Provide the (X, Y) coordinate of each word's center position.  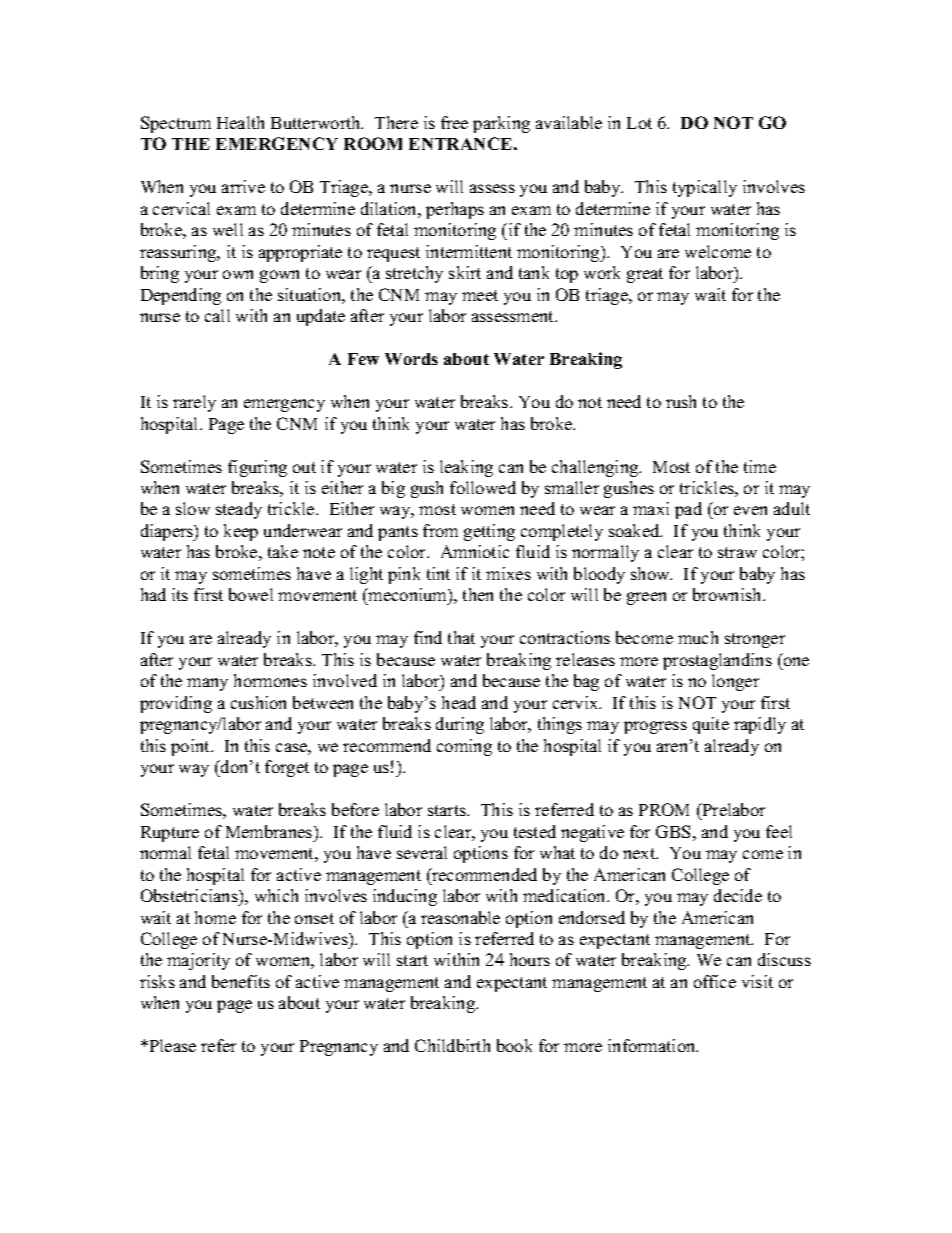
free (454, 122)
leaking (466, 468)
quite (711, 725)
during (460, 725)
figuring (257, 468)
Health (240, 122)
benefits (241, 981)
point (191, 747)
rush (681, 401)
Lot (639, 123)
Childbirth (452, 1045)
